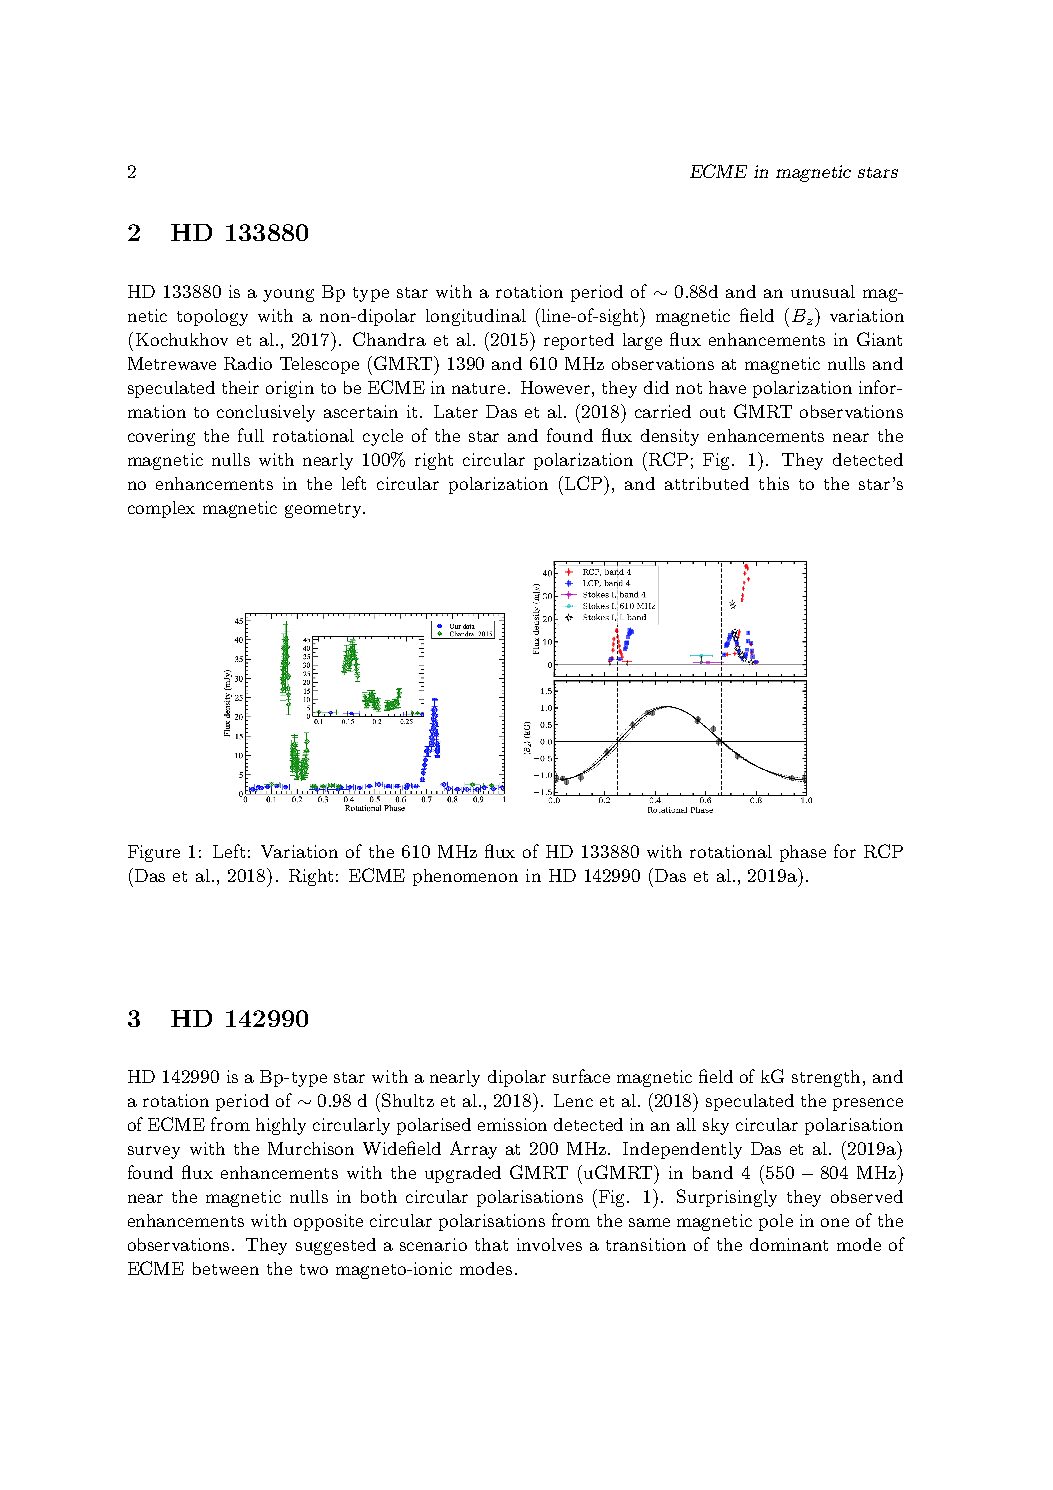  I want to click on between, so click(226, 1268).
